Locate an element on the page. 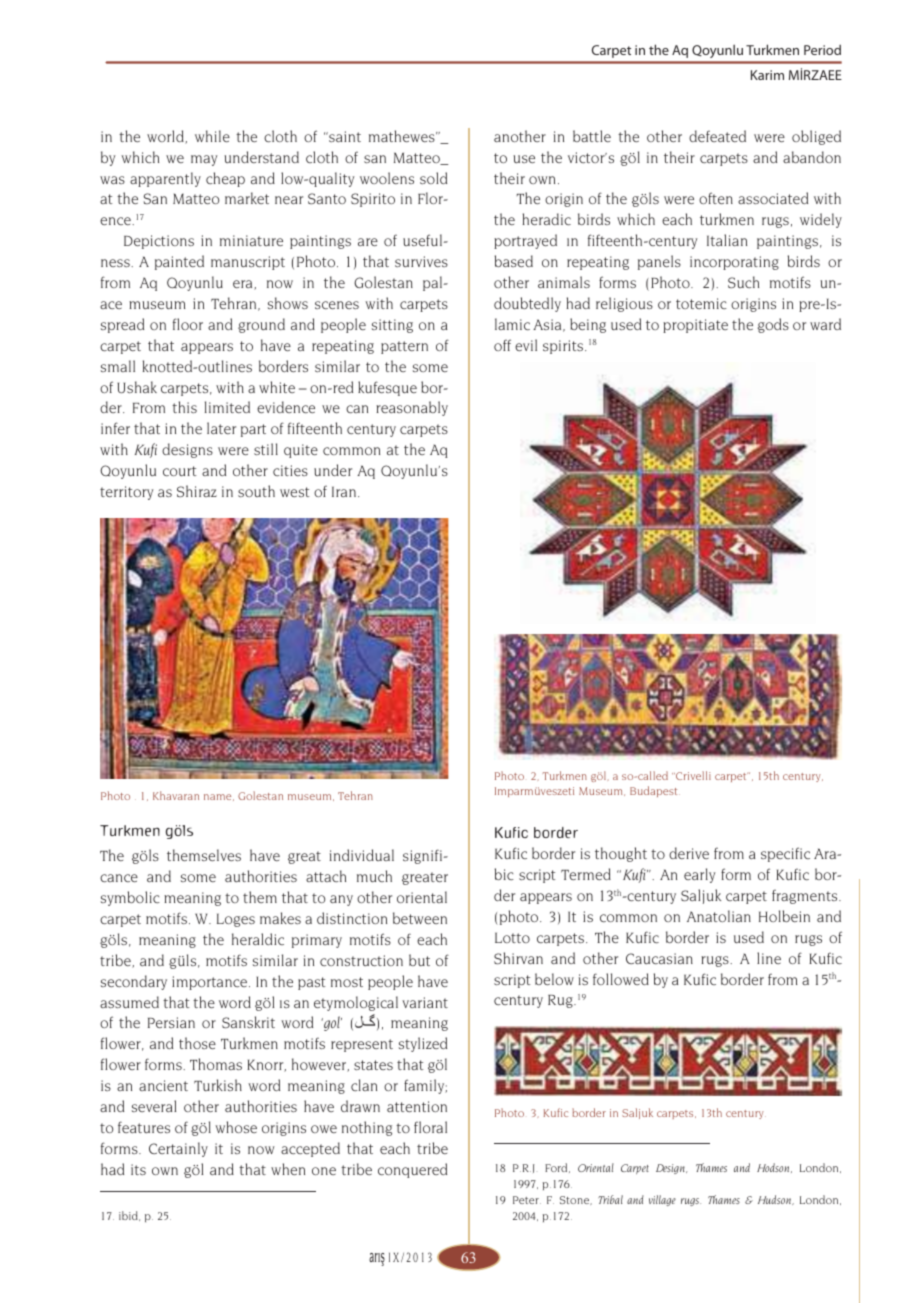 This image has width=924, height=1303. gods is located at coordinates (773, 325).
